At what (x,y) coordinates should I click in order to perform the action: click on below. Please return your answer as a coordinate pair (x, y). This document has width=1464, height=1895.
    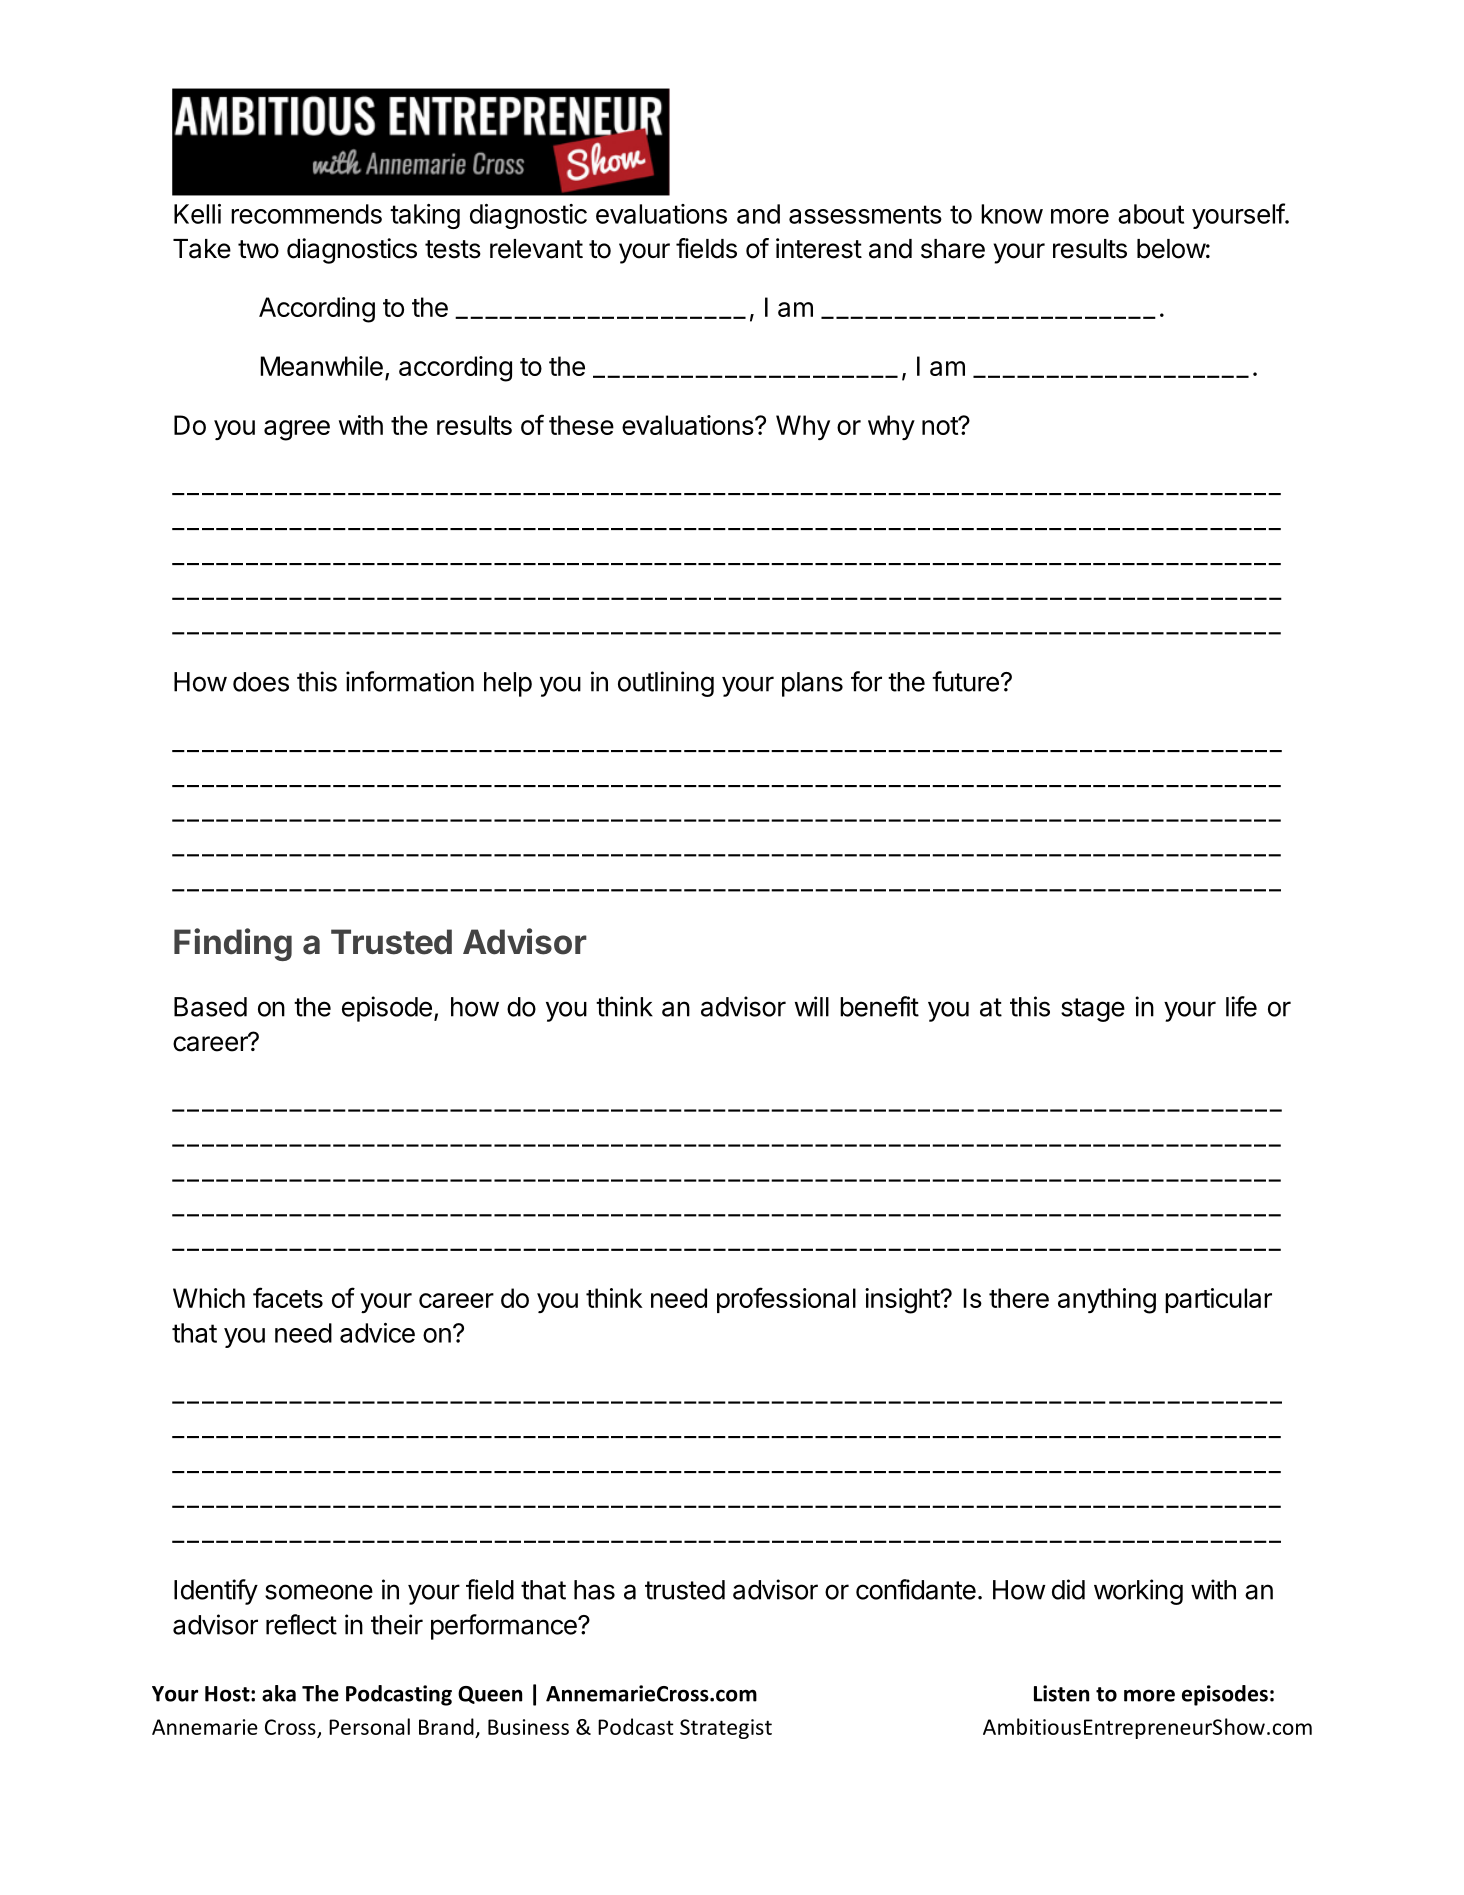
    Looking at the image, I should click on (1171, 249).
